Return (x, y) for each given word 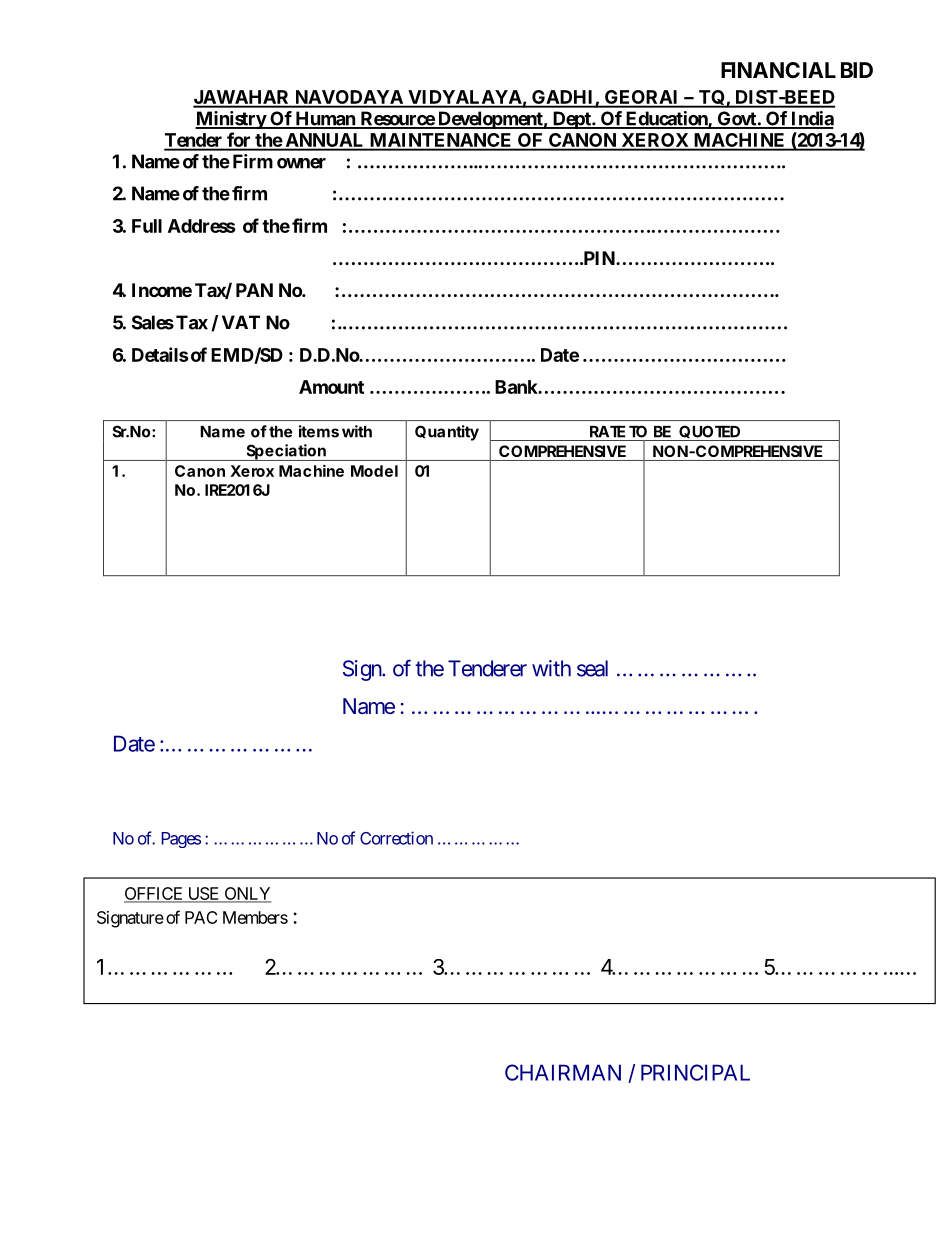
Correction (396, 838)
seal (592, 668)
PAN (254, 290)
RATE (607, 431)
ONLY (246, 894)
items (319, 431)
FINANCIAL (778, 70)
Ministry (231, 120)
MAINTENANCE (440, 141)
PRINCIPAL (695, 1072)
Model (374, 471)
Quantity (447, 433)
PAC (201, 917)
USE (203, 894)
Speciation (286, 452)
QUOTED (709, 431)
